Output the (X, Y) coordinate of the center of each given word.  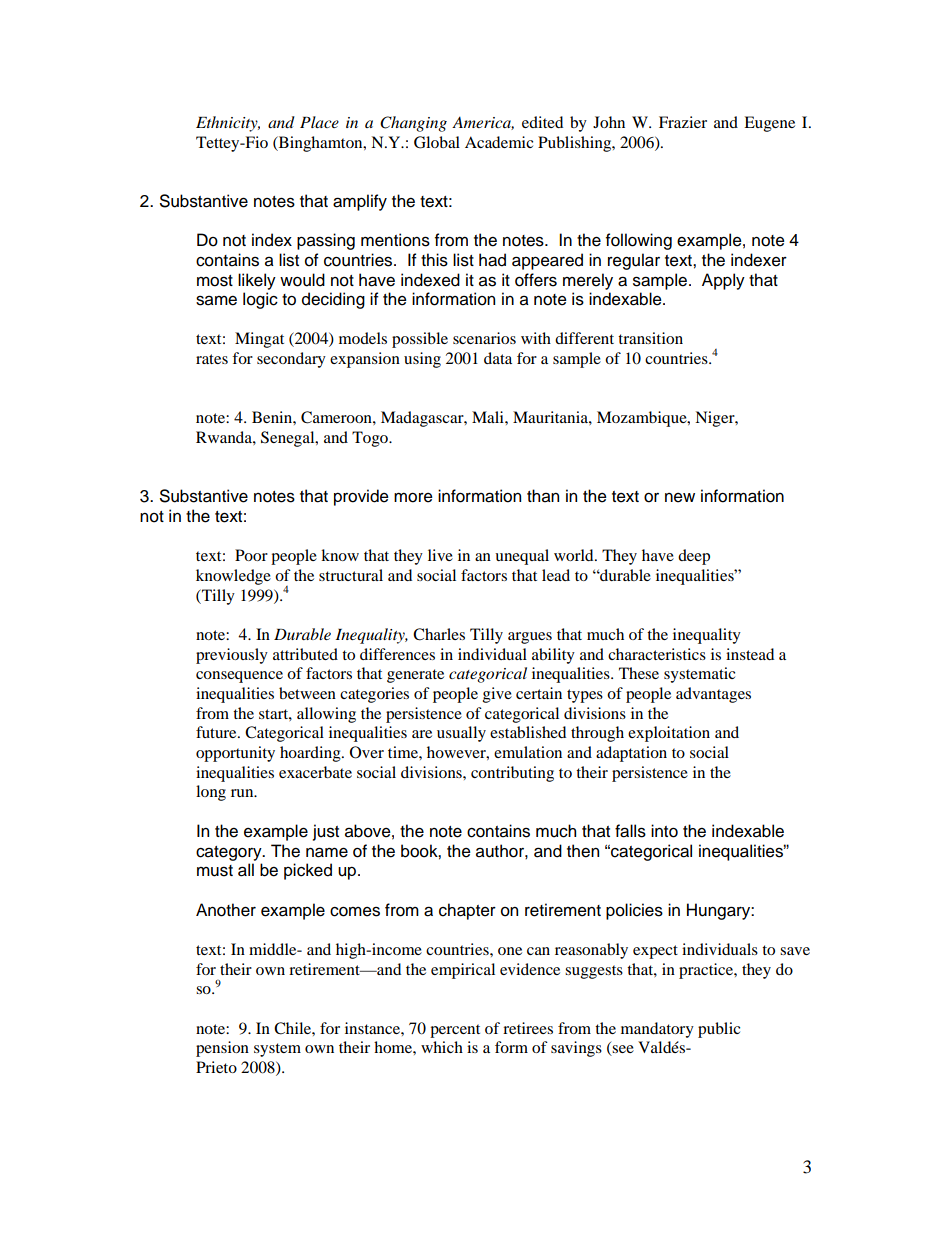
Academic (499, 142)
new (680, 498)
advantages (713, 695)
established (528, 732)
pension (222, 1049)
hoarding (311, 754)
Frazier (683, 122)
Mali (489, 417)
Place (319, 122)
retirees (528, 1028)
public (719, 1030)
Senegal (289, 439)
